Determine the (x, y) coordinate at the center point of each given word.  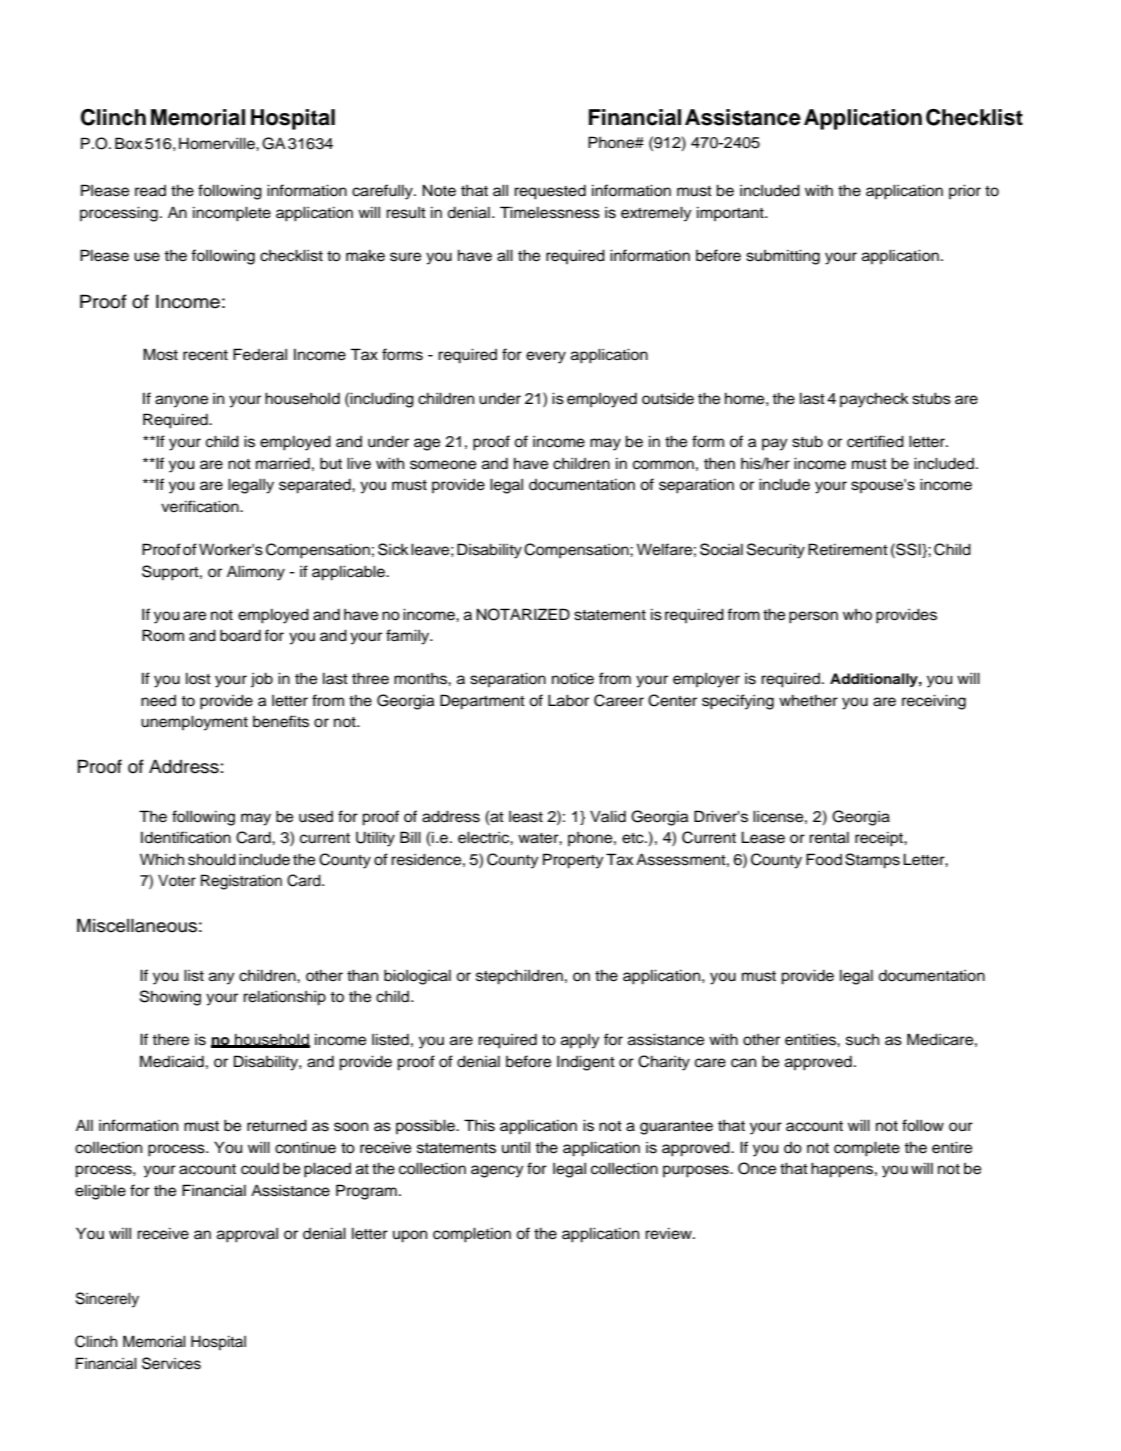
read (150, 191)
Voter (177, 880)
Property (573, 861)
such (862, 1039)
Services (171, 1363)
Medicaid (172, 1061)
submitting (783, 257)
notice (573, 678)
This (479, 1125)
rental (829, 838)
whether (808, 700)
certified (875, 441)
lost (198, 679)
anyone (181, 401)
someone (443, 465)
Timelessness (550, 212)
